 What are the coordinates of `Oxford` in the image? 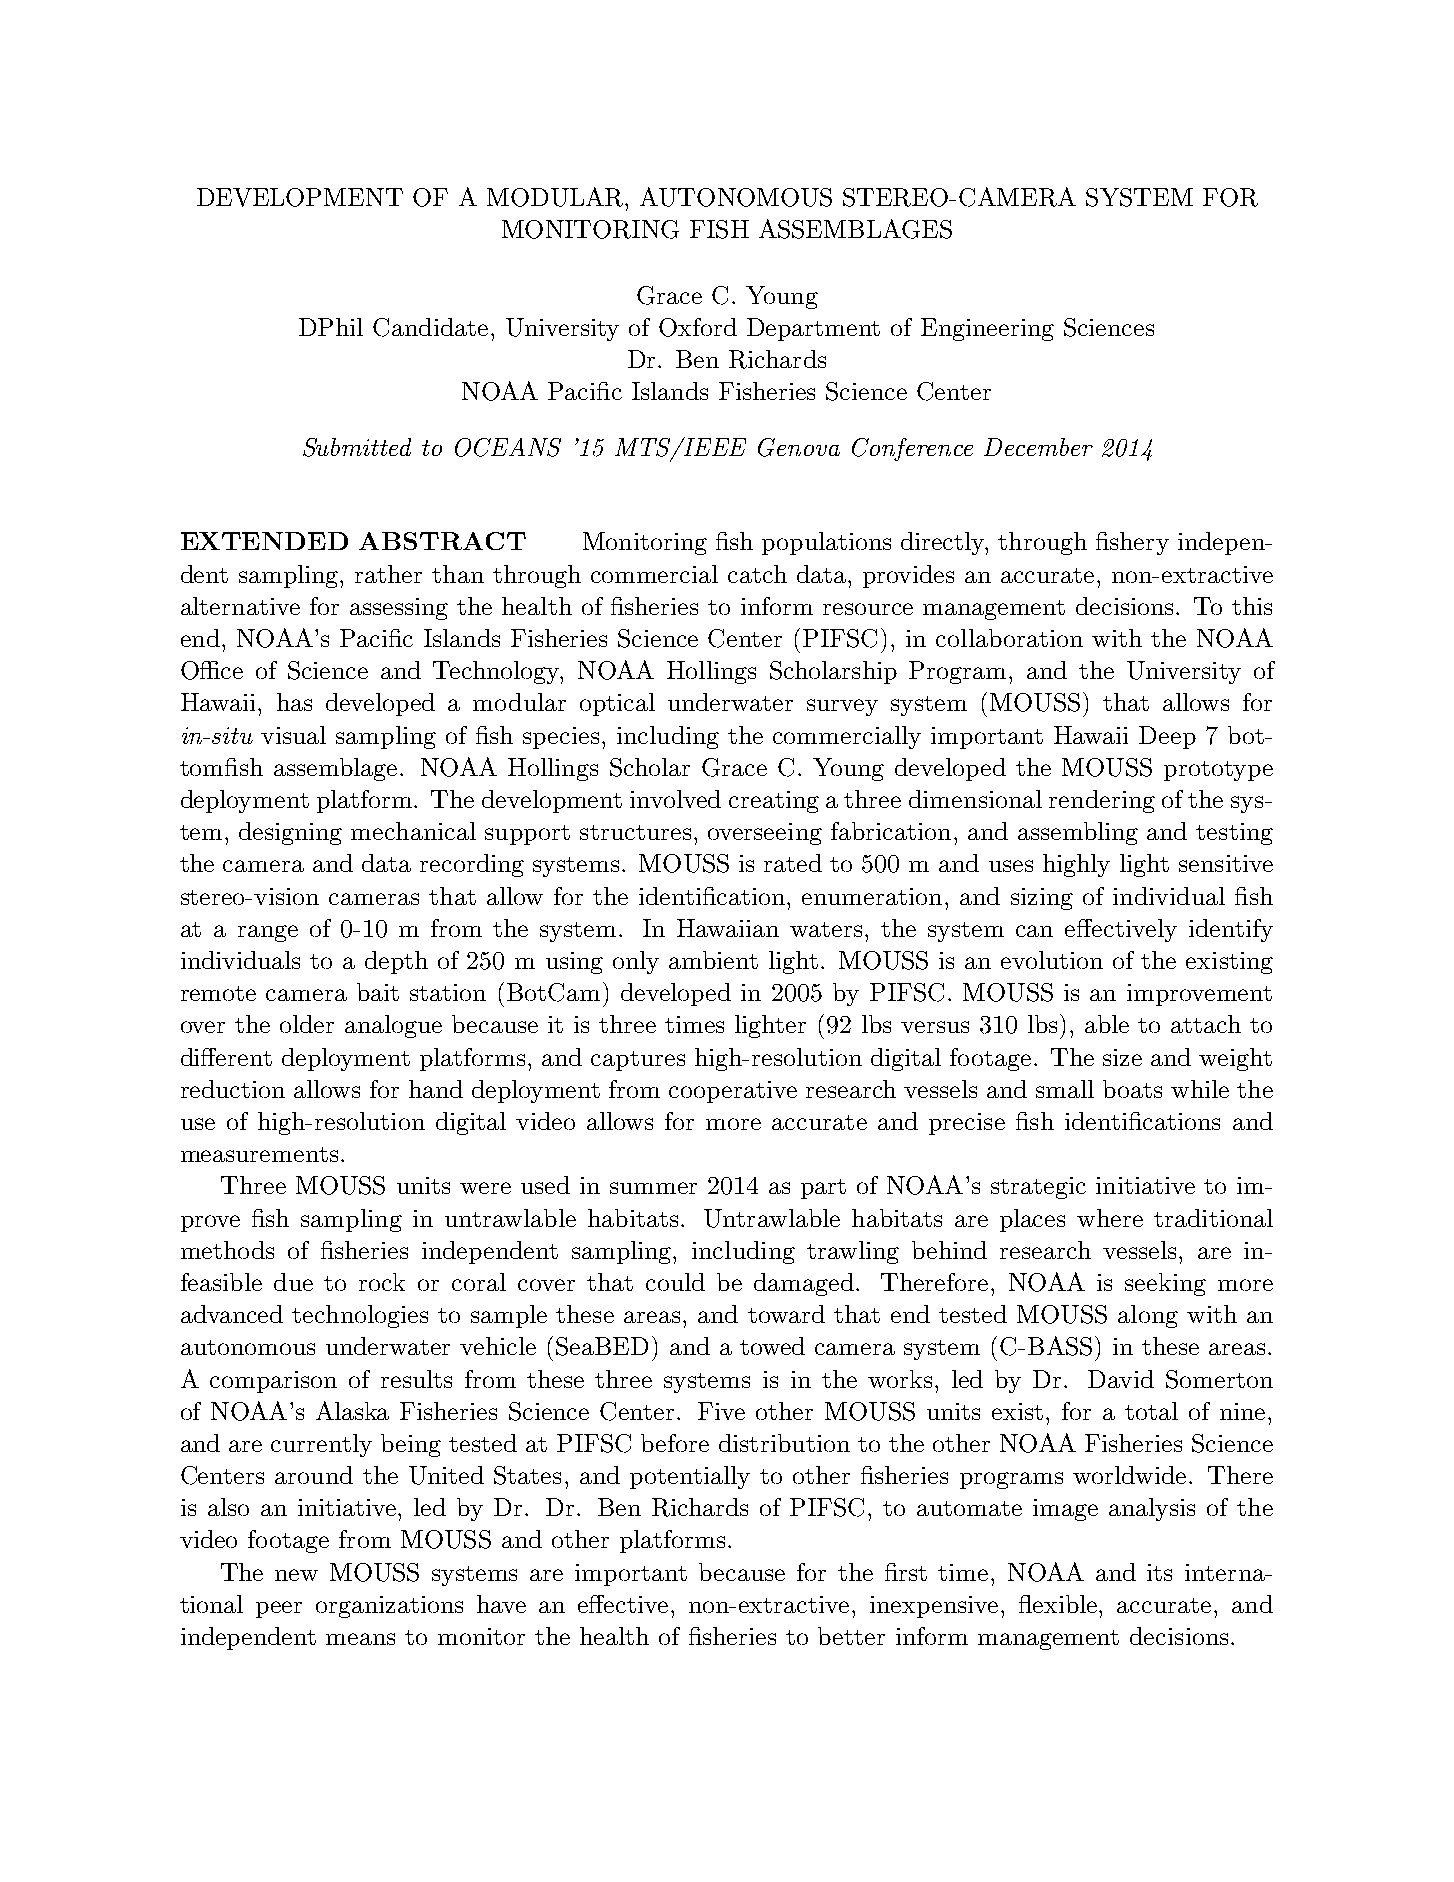 It's located at (698, 327).
